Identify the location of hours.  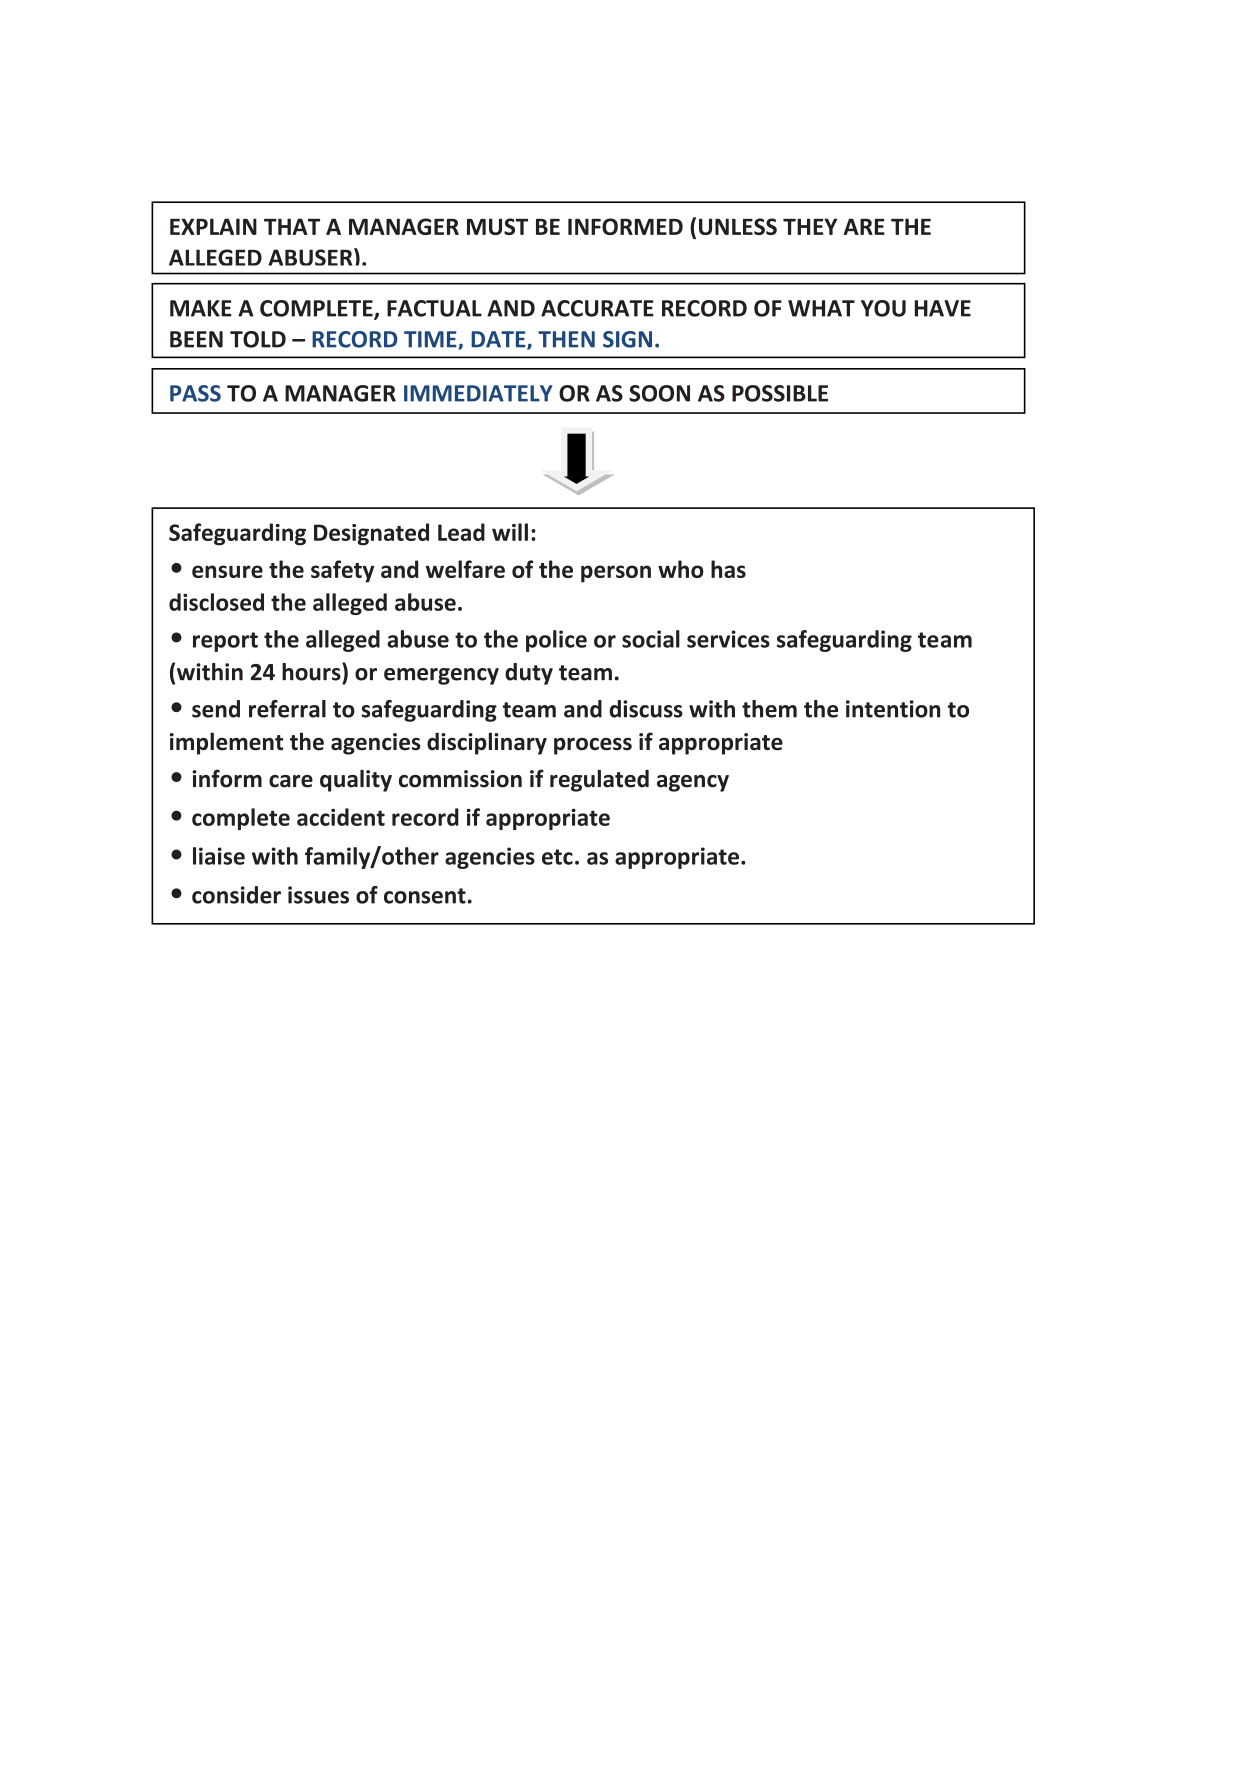
(312, 672).
